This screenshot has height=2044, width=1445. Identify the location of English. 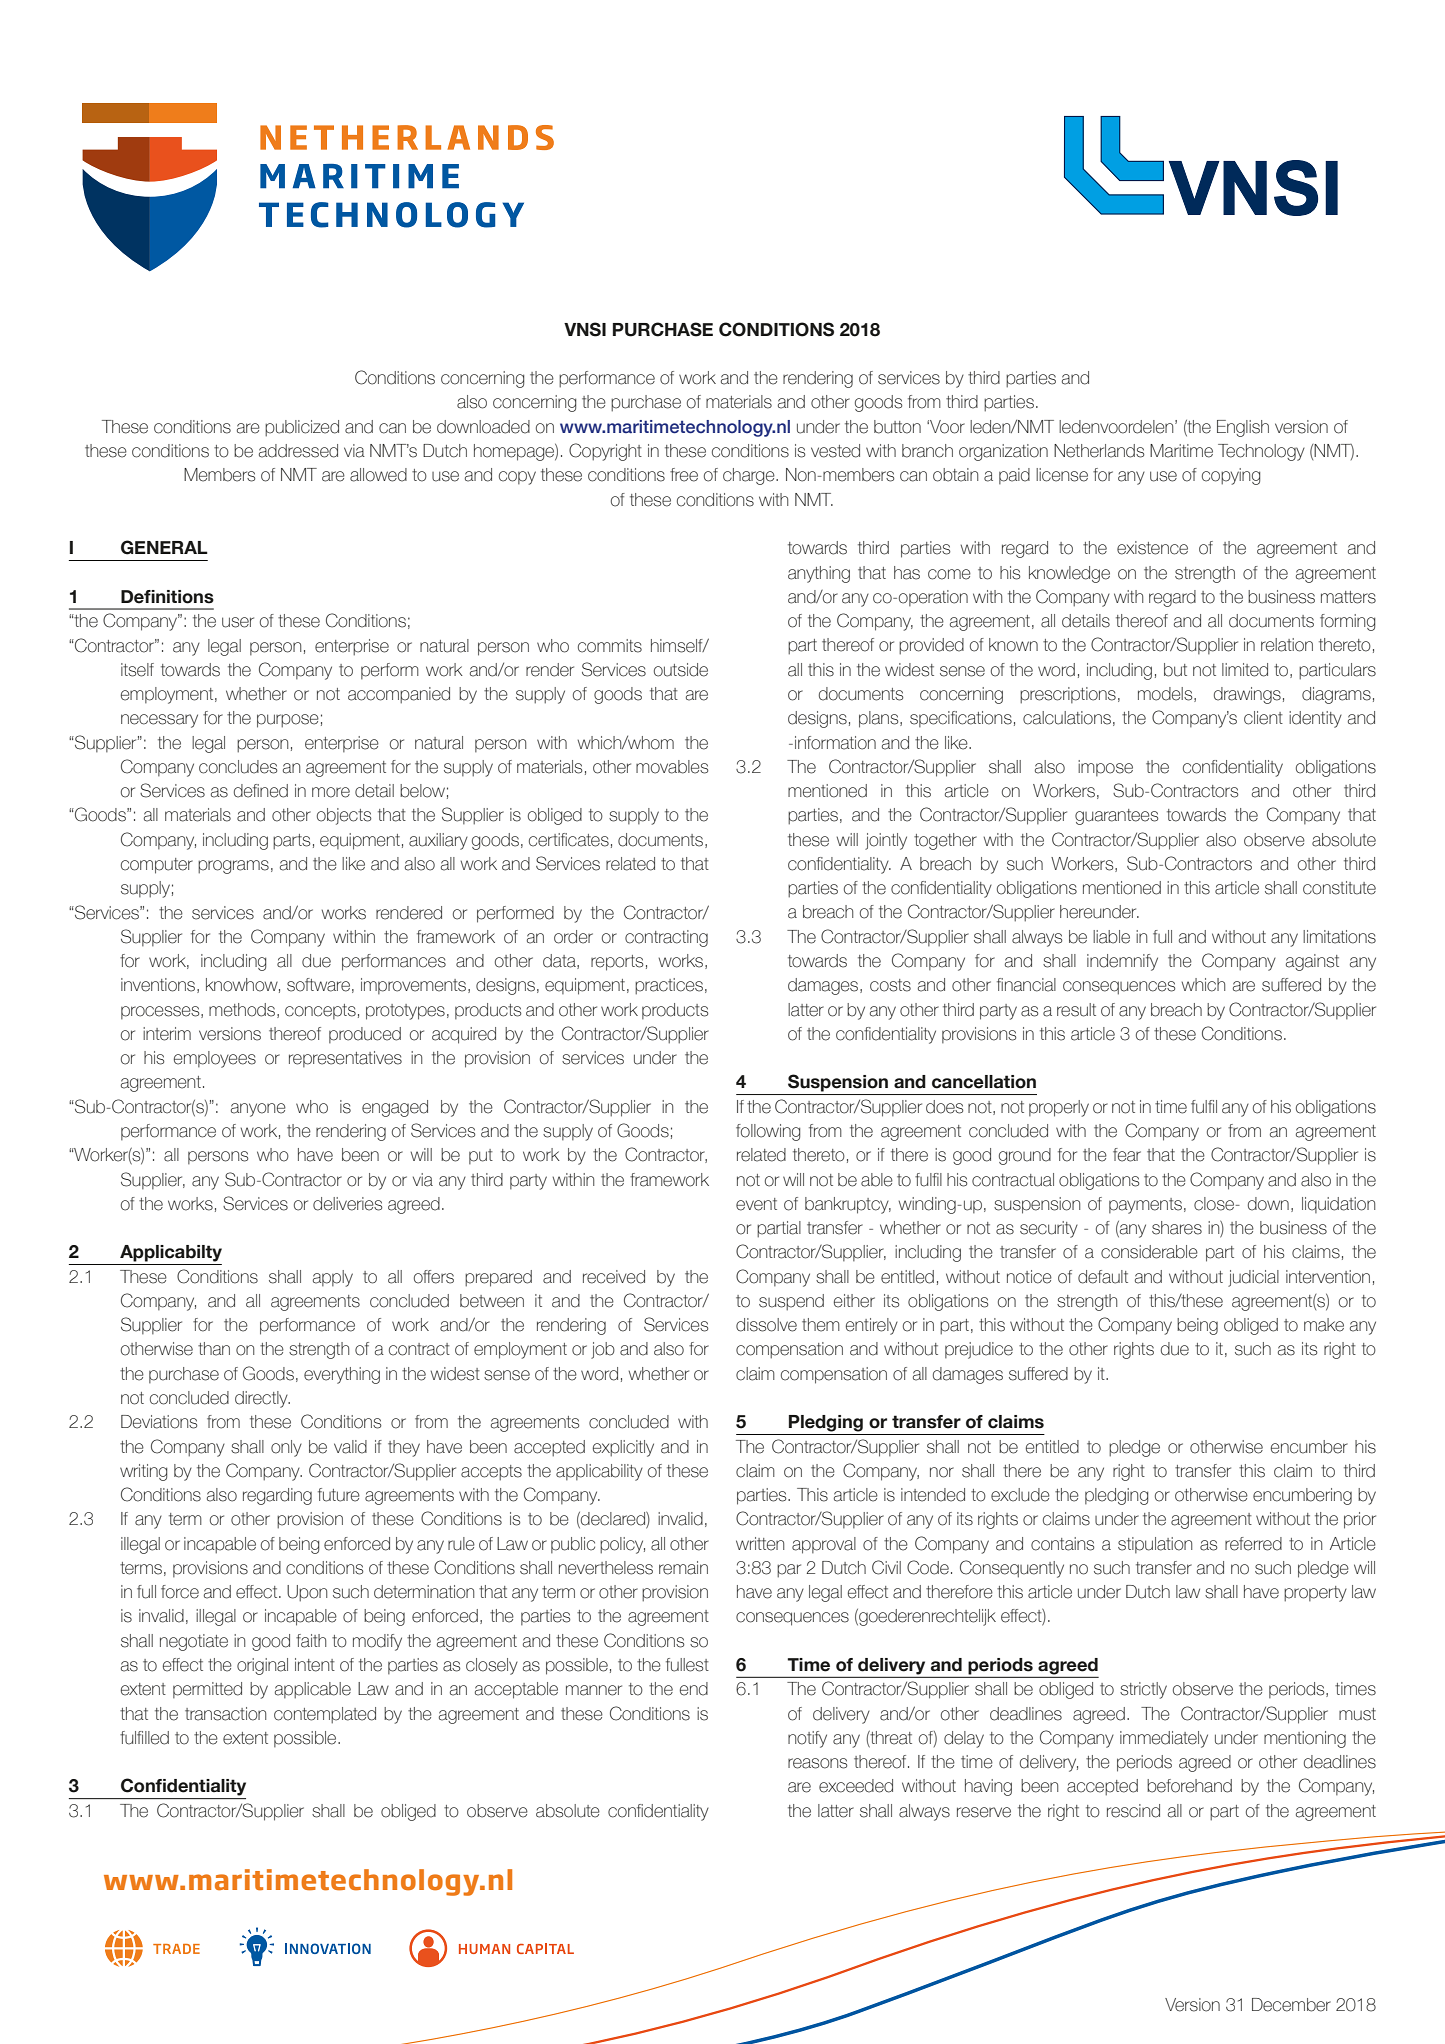
(1243, 428).
